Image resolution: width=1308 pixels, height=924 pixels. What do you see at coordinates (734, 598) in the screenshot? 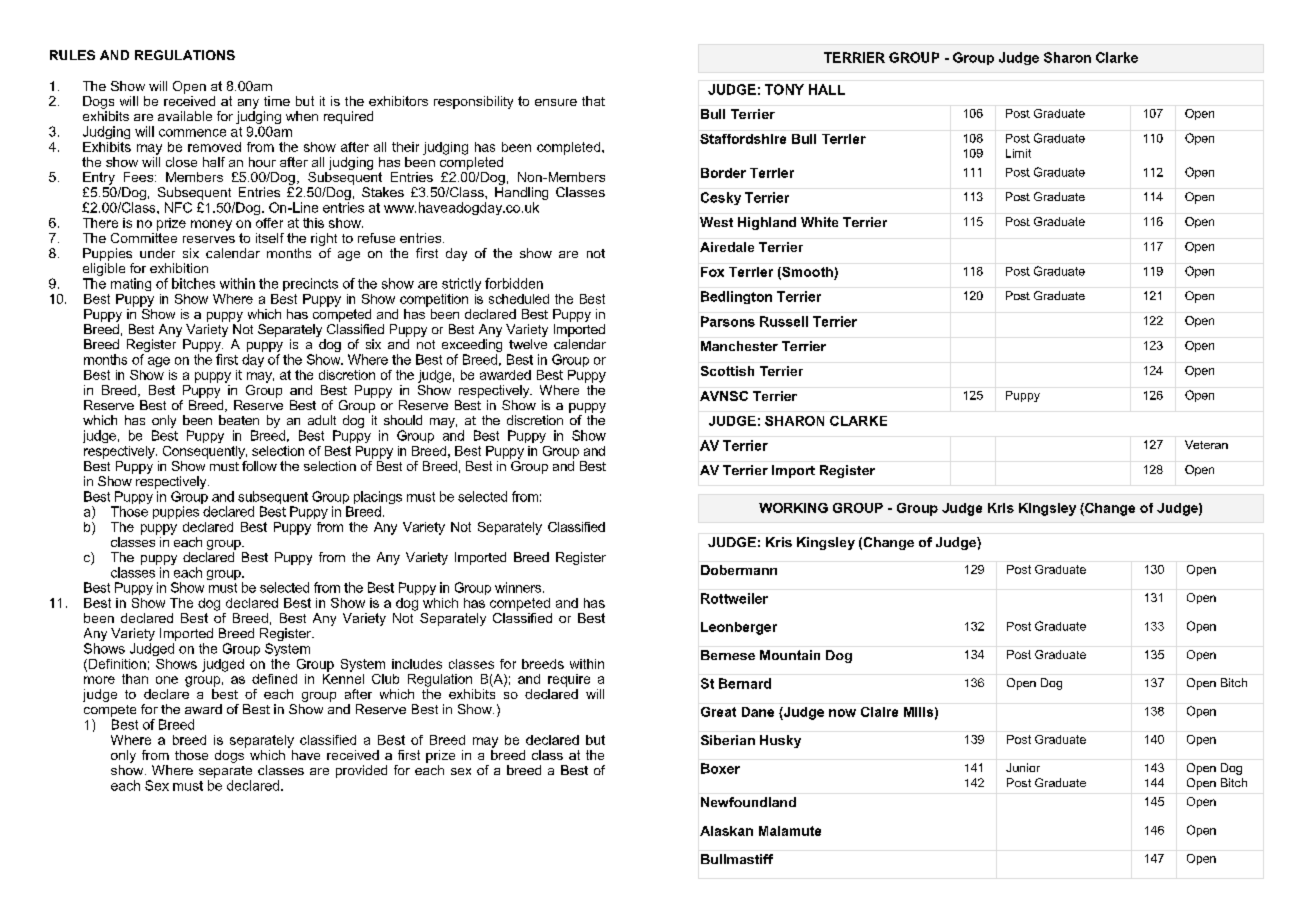
I see `Rottweiler` at bounding box center [734, 598].
